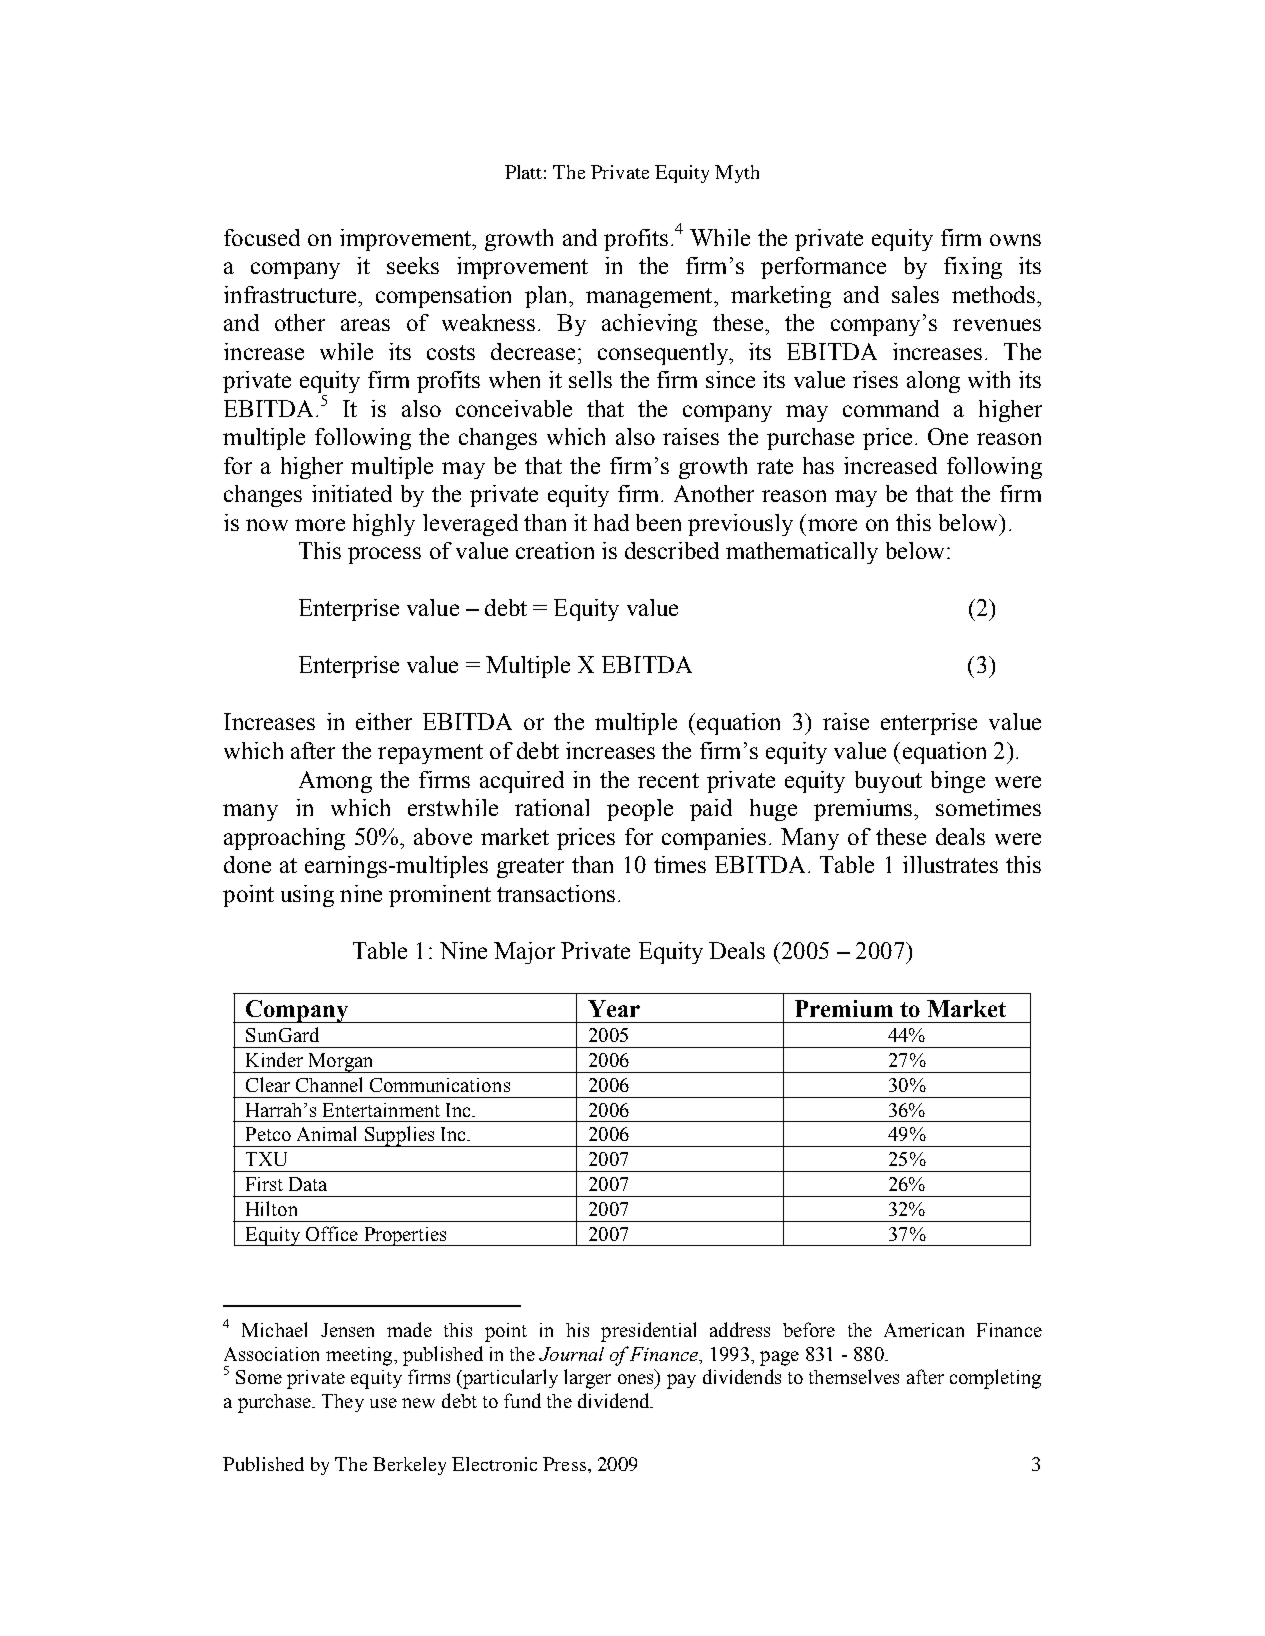  I want to click on fixing, so click(973, 268).
